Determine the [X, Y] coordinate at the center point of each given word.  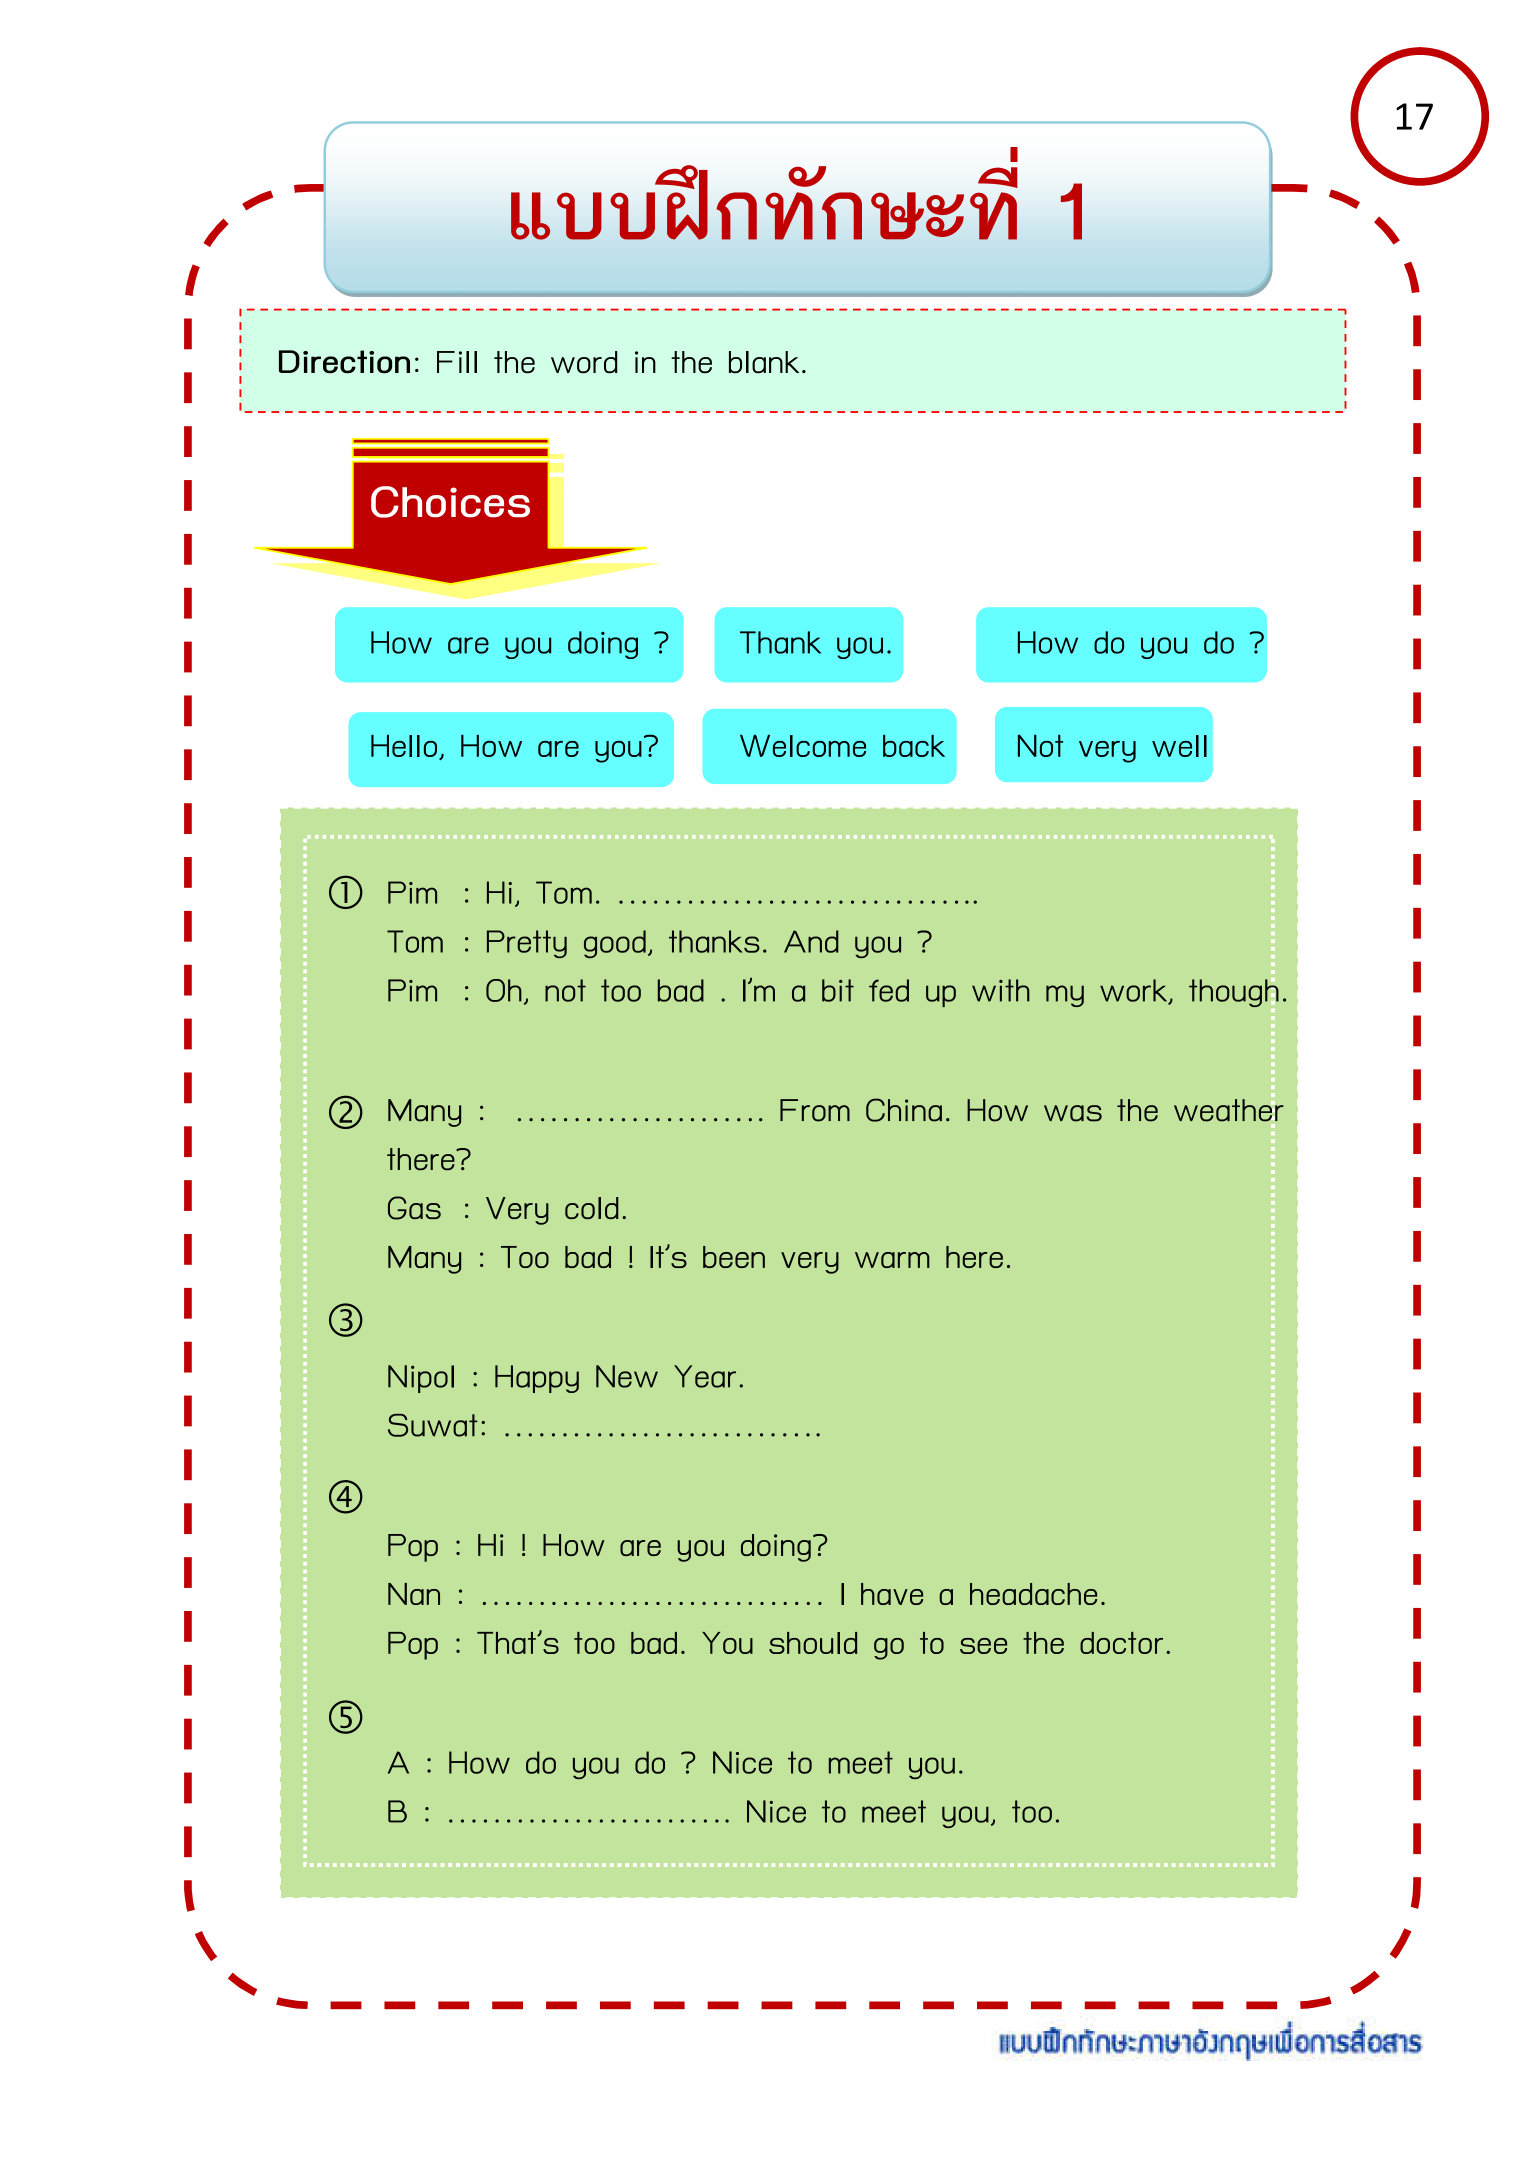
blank [764, 362]
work [1135, 991]
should [813, 1643]
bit [838, 990]
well [1179, 746]
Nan [414, 1594]
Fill [457, 362]
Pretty [527, 944]
